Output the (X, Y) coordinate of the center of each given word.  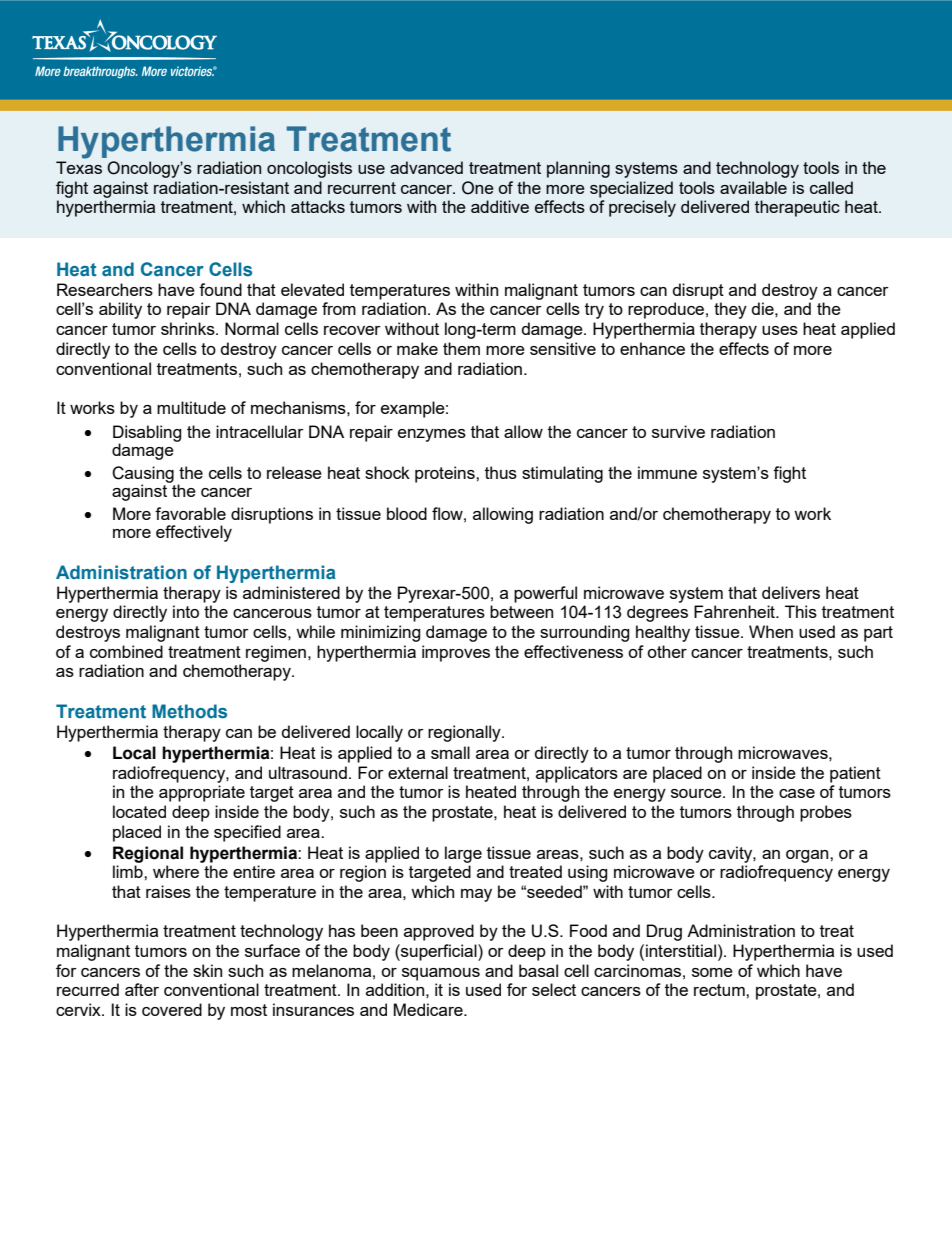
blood (407, 513)
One (478, 188)
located (139, 811)
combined (126, 651)
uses (780, 330)
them (461, 348)
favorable (190, 513)
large (463, 854)
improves (456, 653)
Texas (79, 167)
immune (667, 472)
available (753, 187)
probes (826, 813)
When (771, 631)
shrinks (189, 328)
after (142, 989)
